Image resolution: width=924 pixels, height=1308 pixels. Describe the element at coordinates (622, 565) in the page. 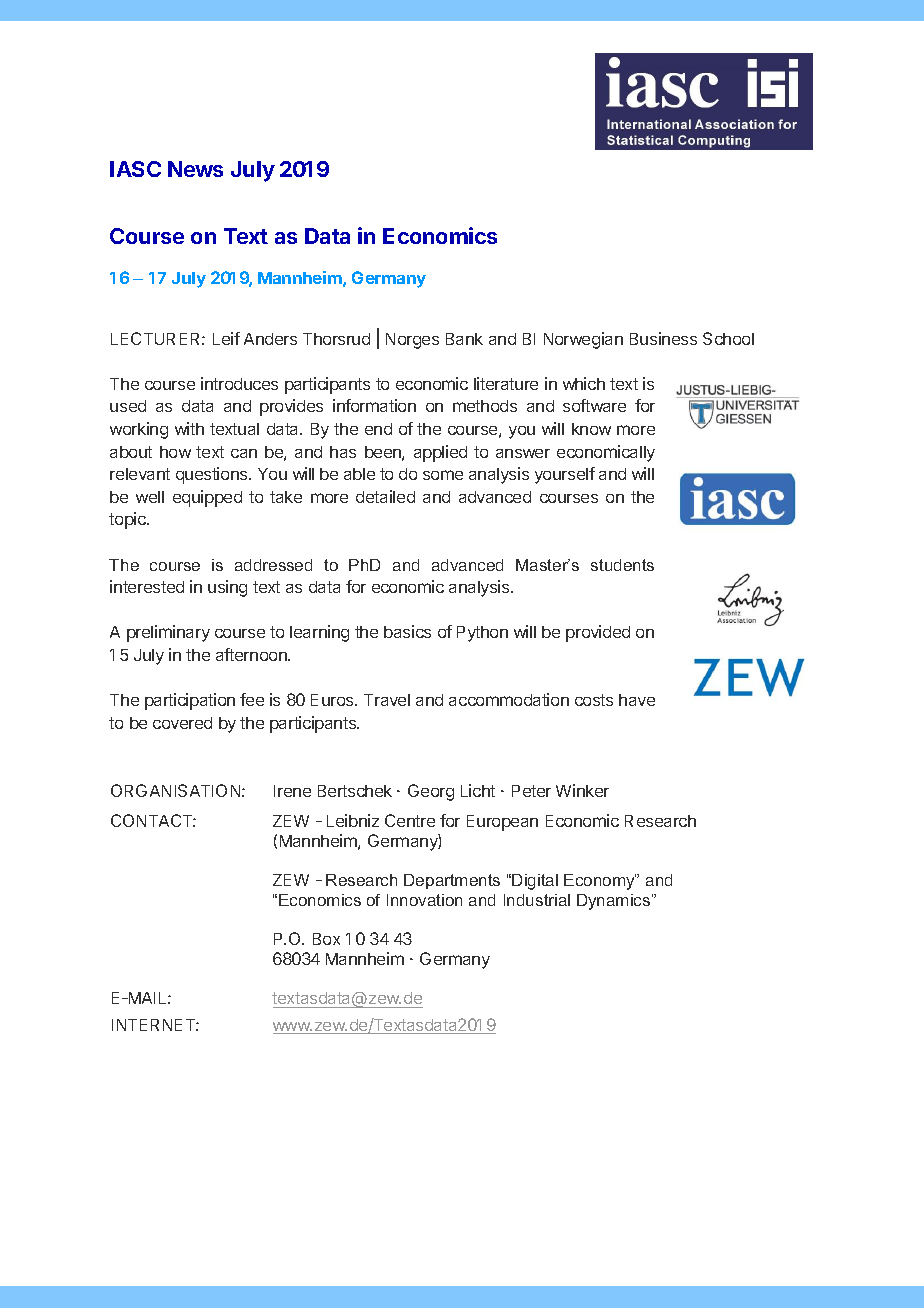

I see `students` at that location.
